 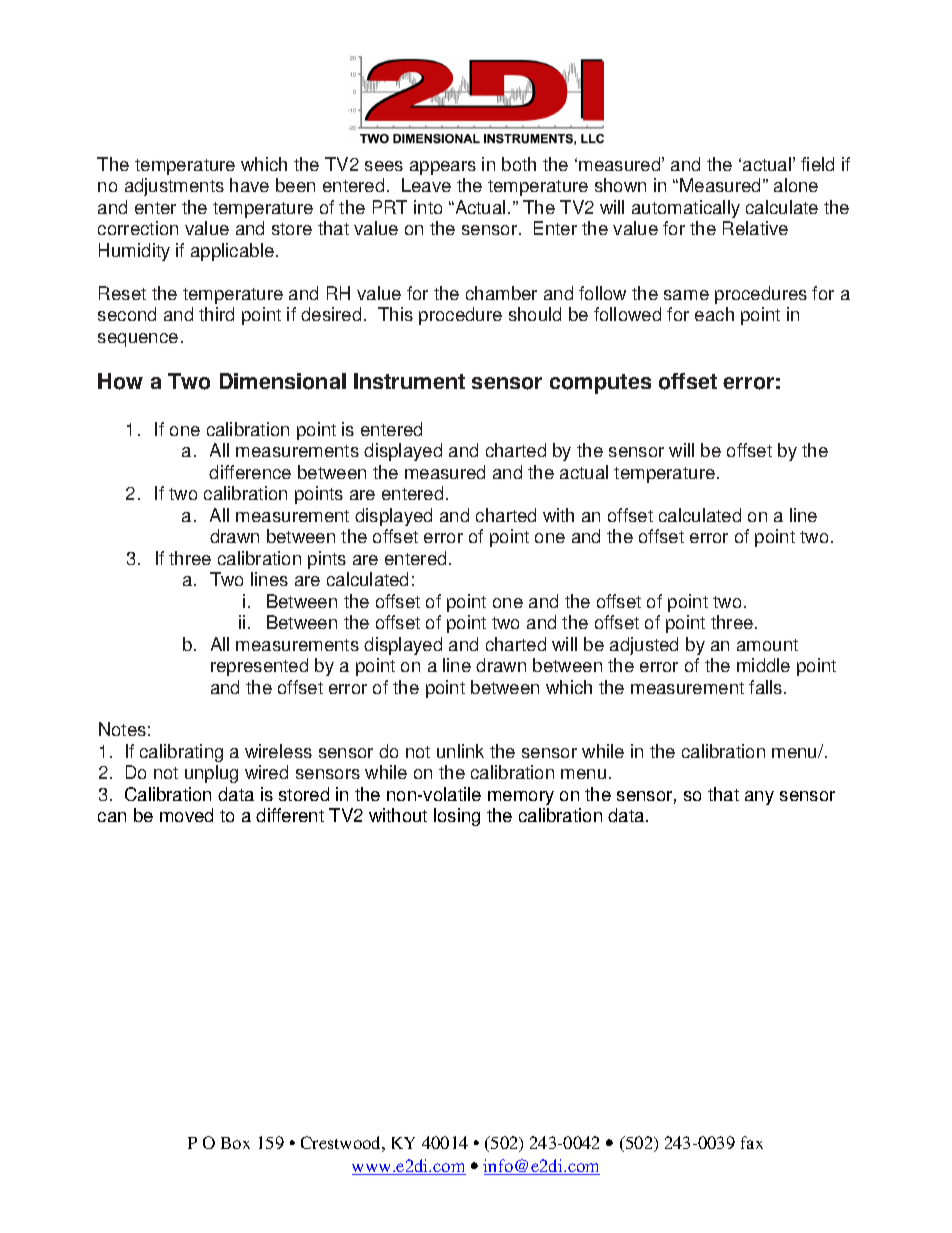 What do you see at coordinates (174, 187) in the image?
I see `adjustments` at bounding box center [174, 187].
